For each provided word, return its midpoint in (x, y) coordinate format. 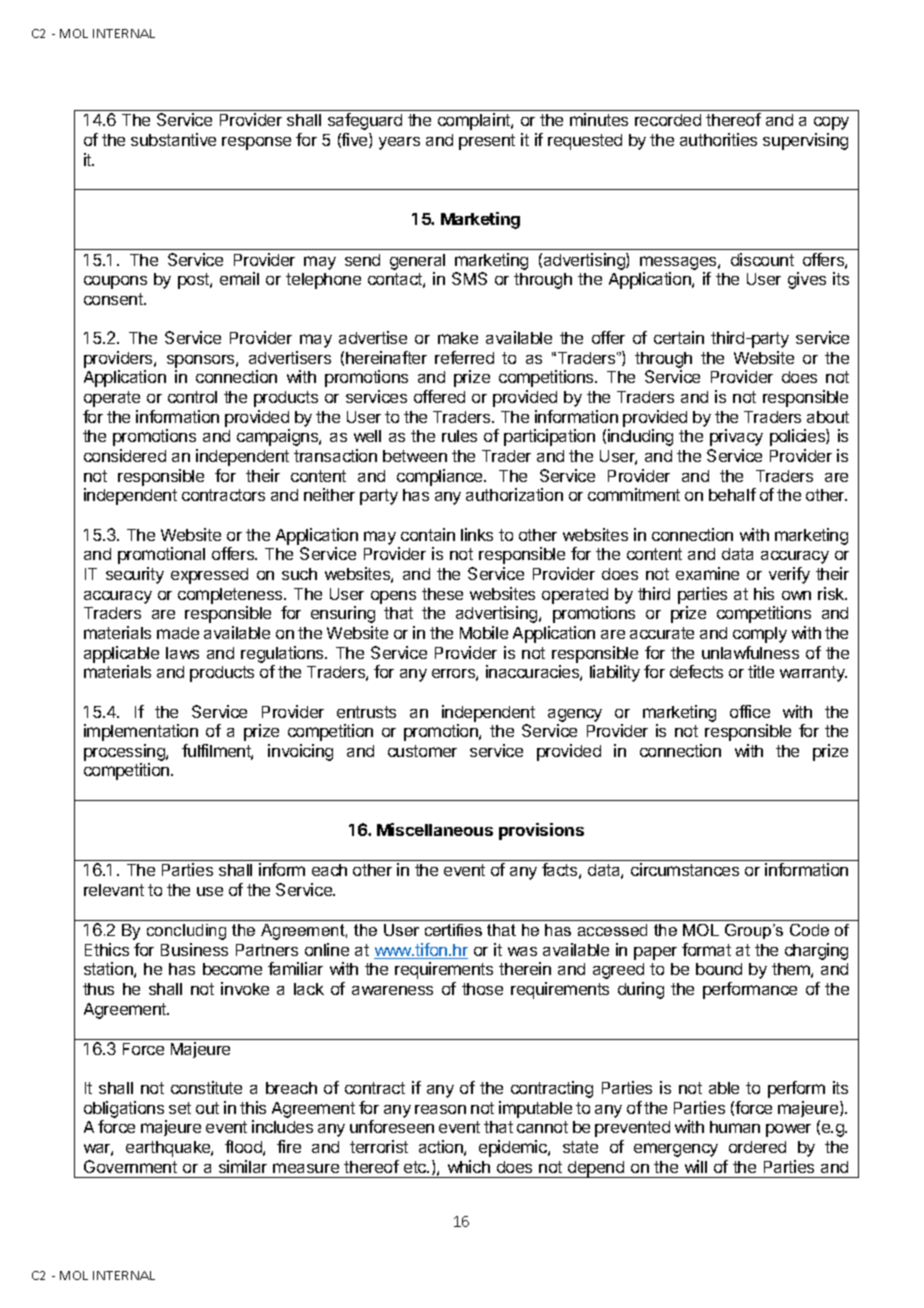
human (735, 1127)
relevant (114, 890)
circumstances (685, 869)
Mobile (484, 632)
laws (182, 653)
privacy (736, 437)
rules (459, 436)
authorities (718, 139)
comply (760, 635)
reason (440, 1109)
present (487, 142)
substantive (173, 139)
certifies (453, 930)
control (192, 397)
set (180, 1108)
